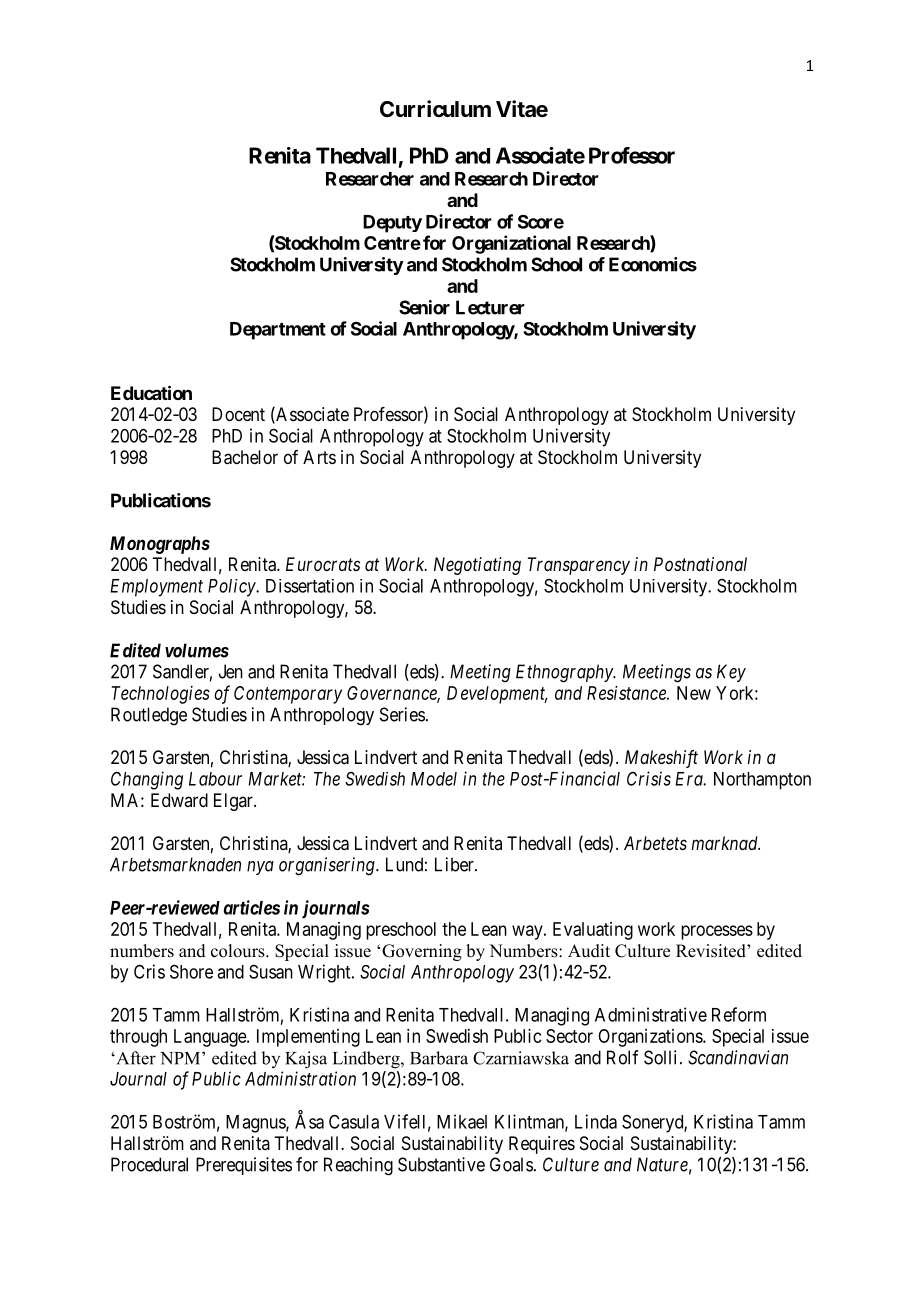 The width and height of the image is (924, 1308). I want to click on Deputy, so click(392, 224).
